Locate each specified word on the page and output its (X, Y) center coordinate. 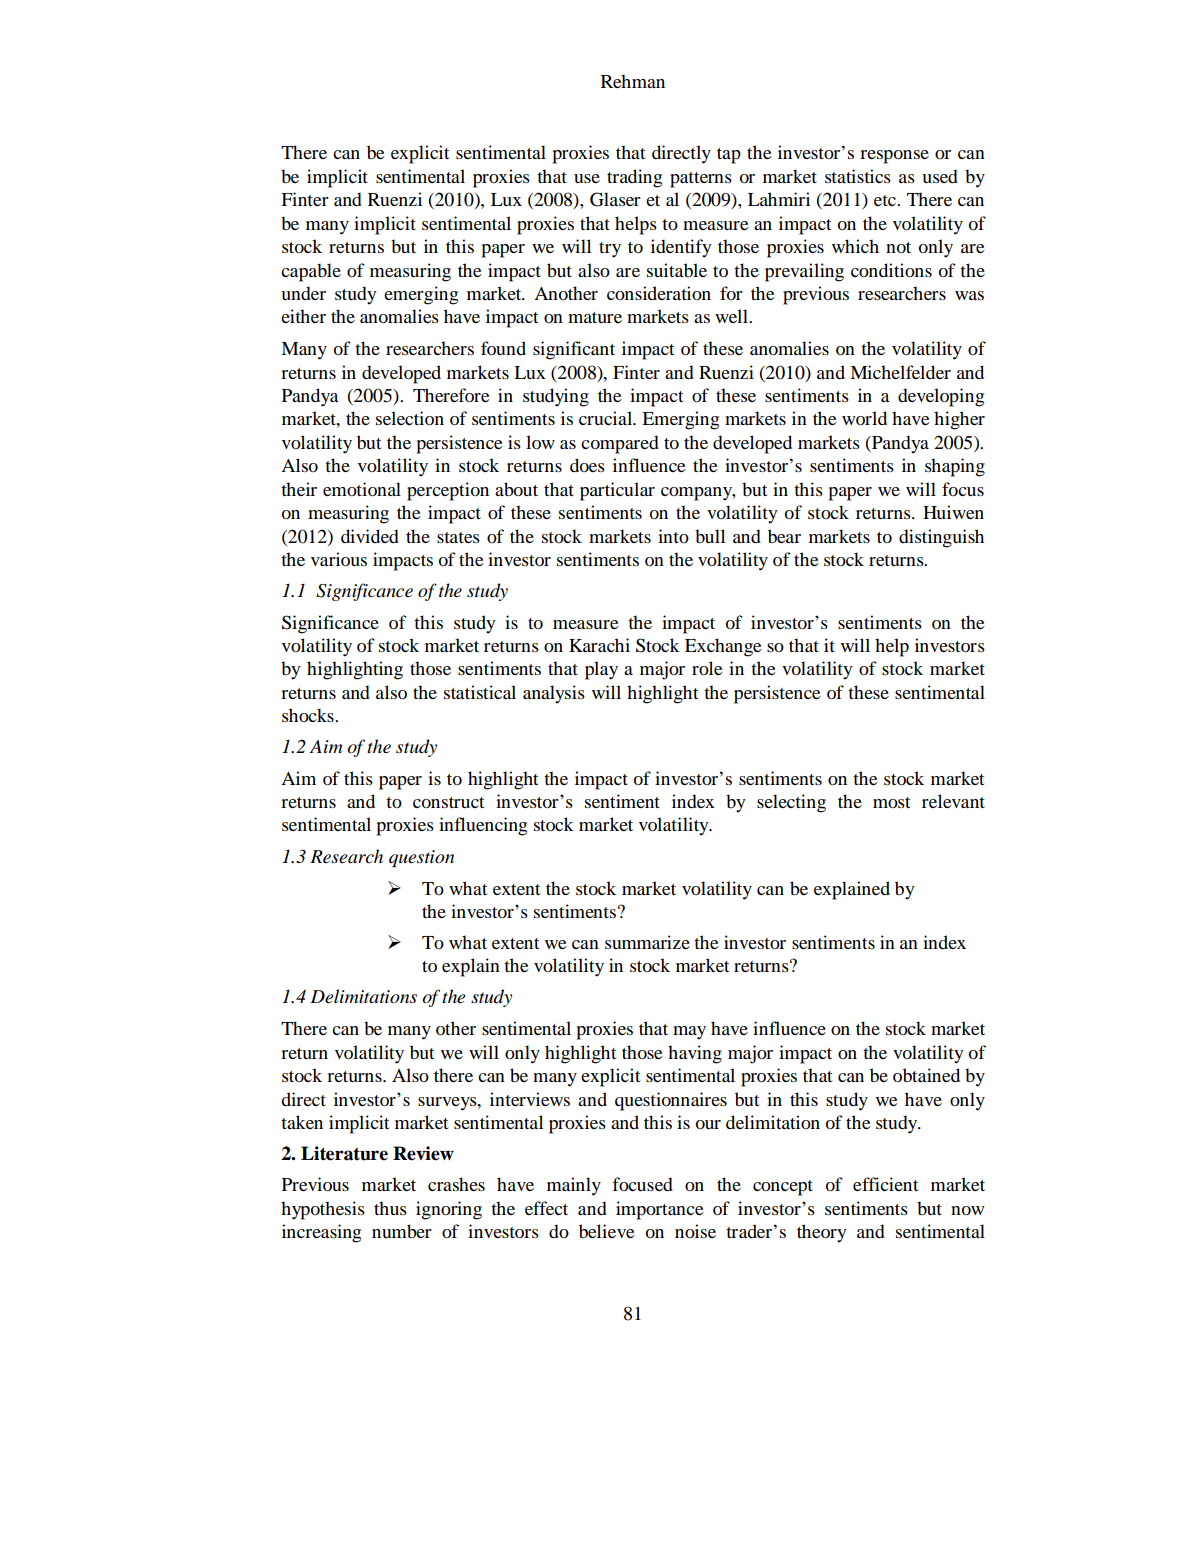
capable (311, 272)
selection (410, 418)
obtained (926, 1075)
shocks (309, 715)
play (601, 670)
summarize (647, 942)
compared (620, 444)
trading (634, 178)
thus (390, 1208)
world (864, 418)
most (891, 802)
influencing (483, 826)
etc (886, 200)
